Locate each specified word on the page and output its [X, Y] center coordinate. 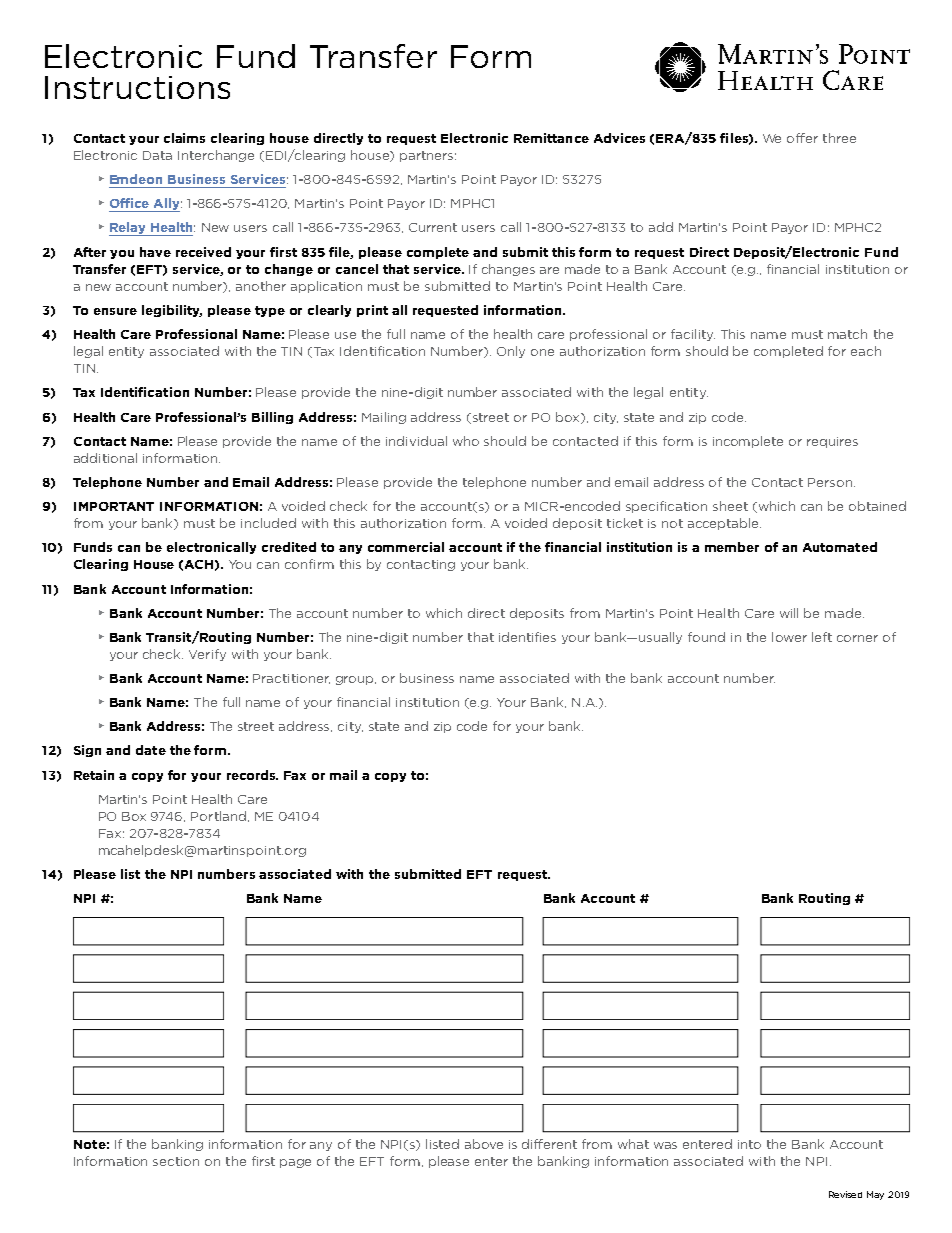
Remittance [551, 138]
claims [184, 138]
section [176, 1161]
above [484, 1144]
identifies [527, 637]
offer [802, 138]
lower [789, 637]
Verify [207, 655]
